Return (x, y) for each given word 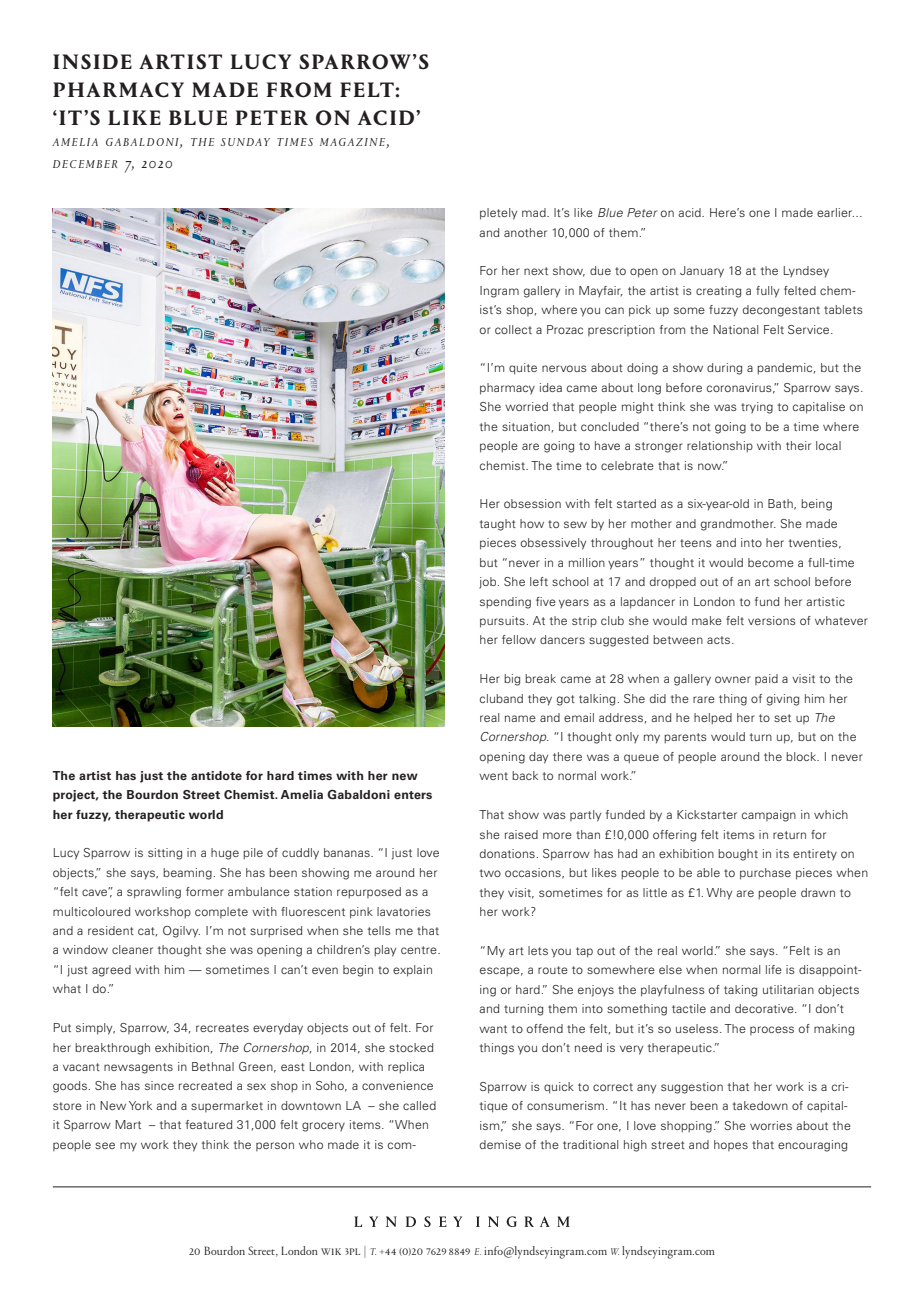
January (702, 272)
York (140, 1105)
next (536, 271)
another (525, 232)
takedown (760, 1105)
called (419, 1105)
